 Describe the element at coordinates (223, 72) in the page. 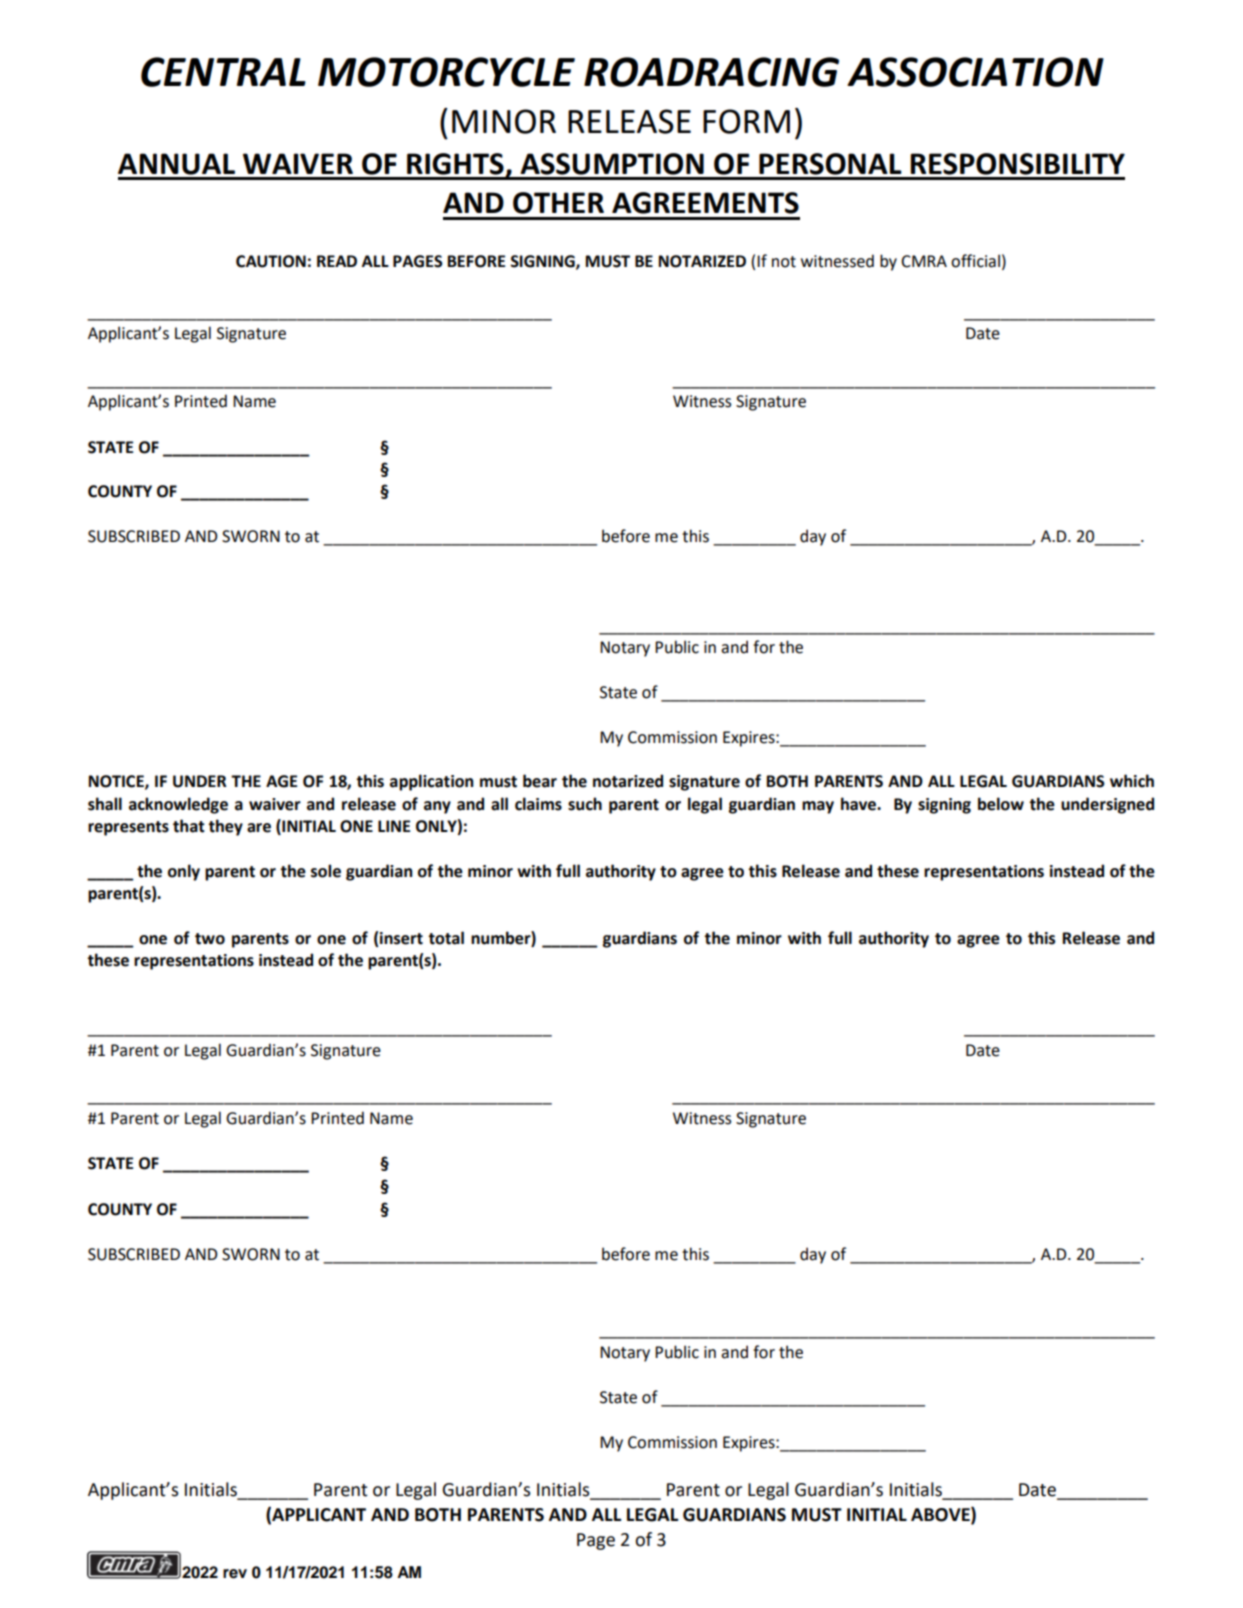

I see `CENTRAL` at that location.
